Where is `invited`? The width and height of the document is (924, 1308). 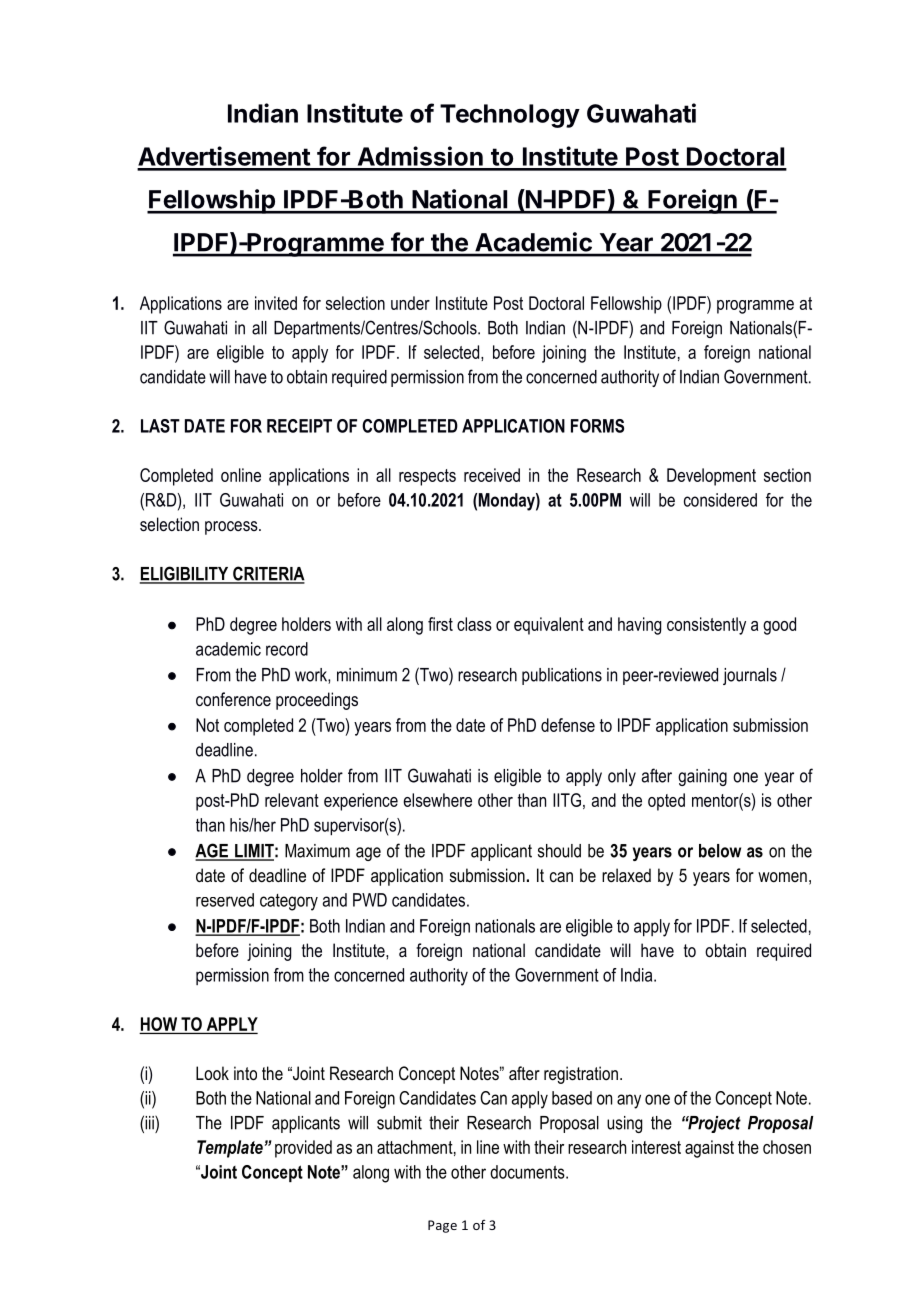
invited is located at coordinates (276, 303).
